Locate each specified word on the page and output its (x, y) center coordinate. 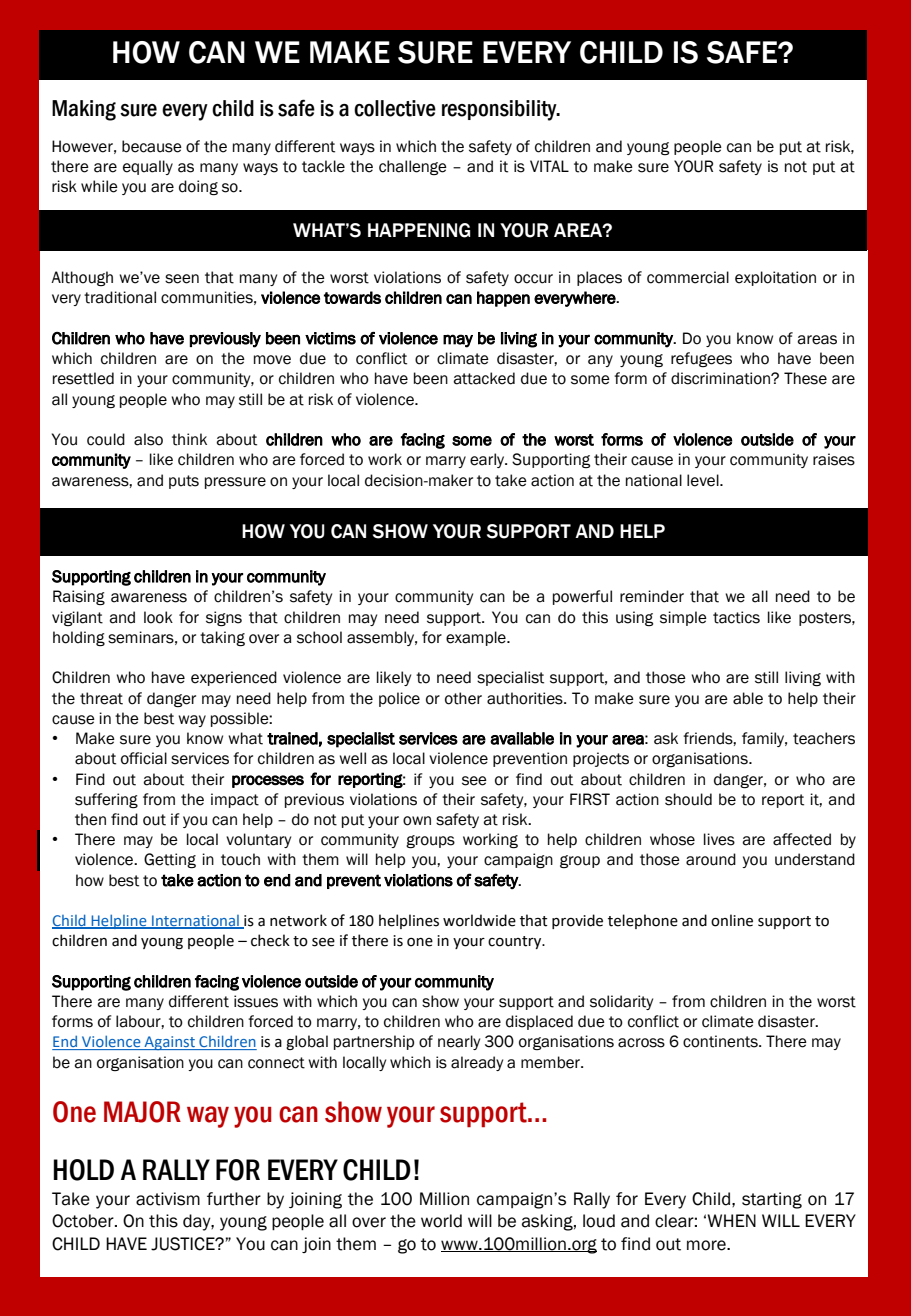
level (704, 480)
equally (148, 167)
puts (184, 482)
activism (168, 1199)
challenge (413, 167)
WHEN (731, 1220)
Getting (170, 860)
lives (719, 839)
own (417, 821)
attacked (484, 378)
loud (599, 1221)
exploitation (775, 278)
